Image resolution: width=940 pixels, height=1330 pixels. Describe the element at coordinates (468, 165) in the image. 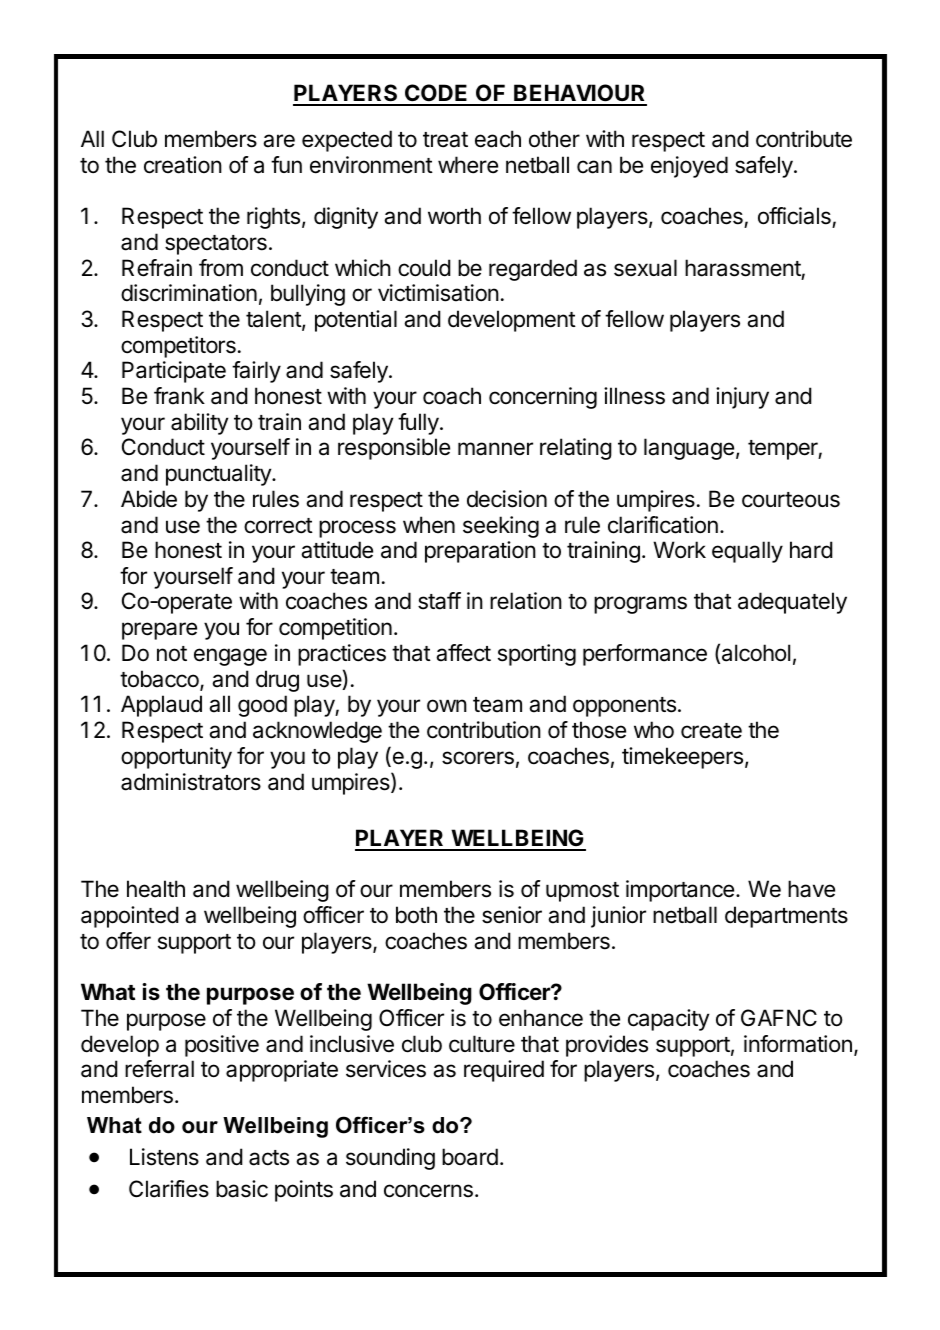

I see `where` at that location.
